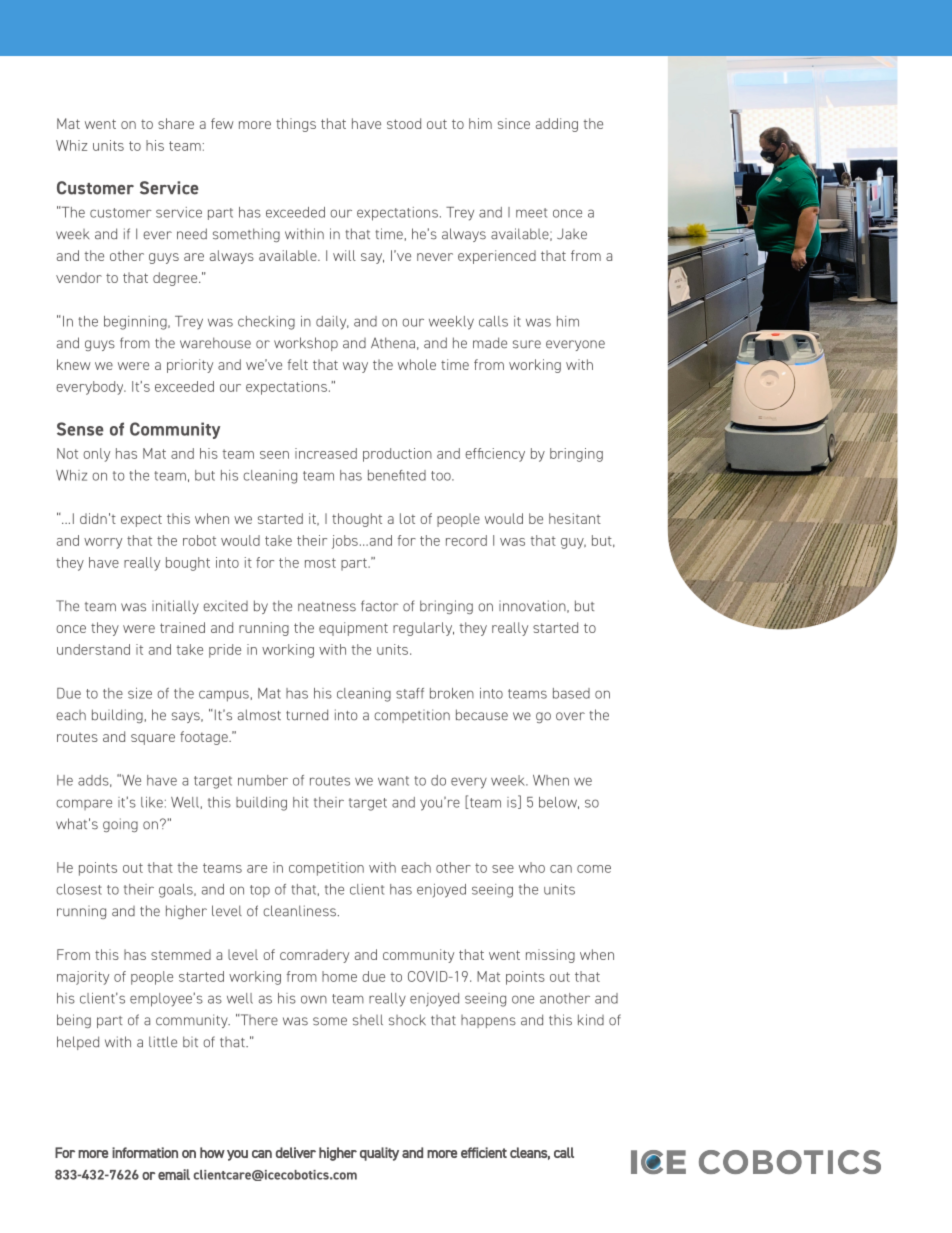  I want to click on increased, so click(326, 453).
